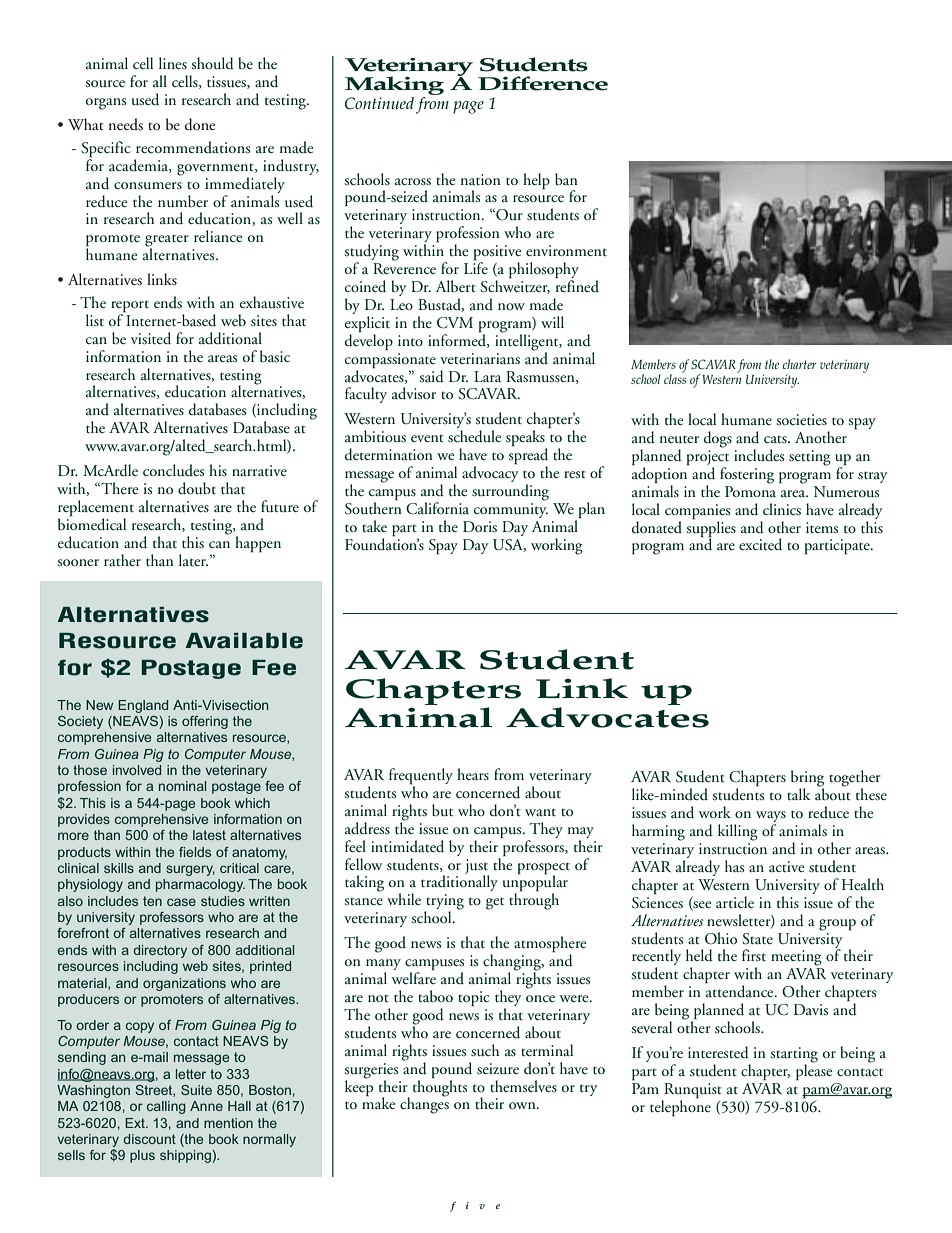 This screenshot has width=952, height=1233. I want to click on please, so click(814, 1071).
